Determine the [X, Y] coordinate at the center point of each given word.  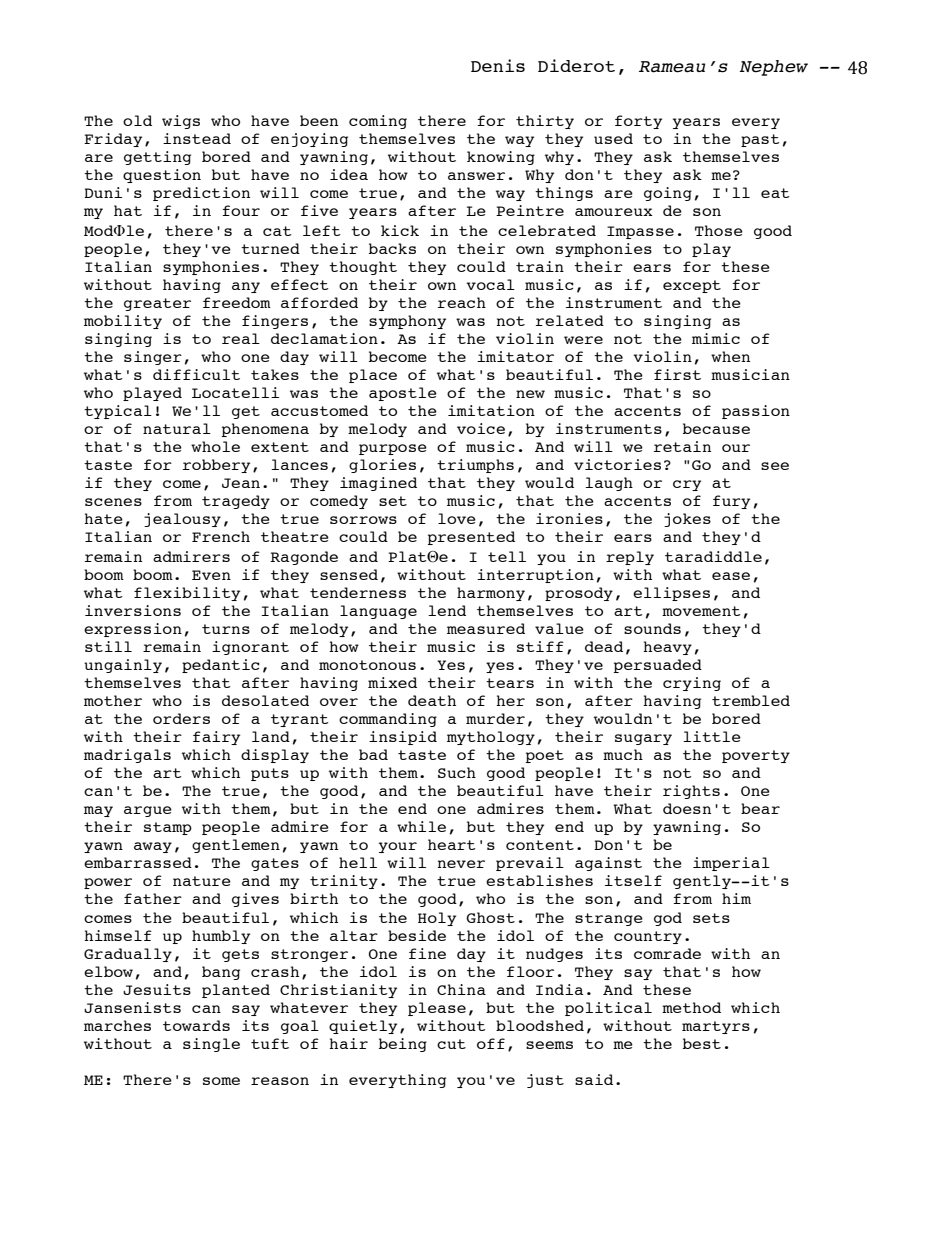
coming [378, 122]
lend [447, 610]
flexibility [187, 594]
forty [638, 122]
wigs [181, 122]
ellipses [671, 594]
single [211, 1045]
